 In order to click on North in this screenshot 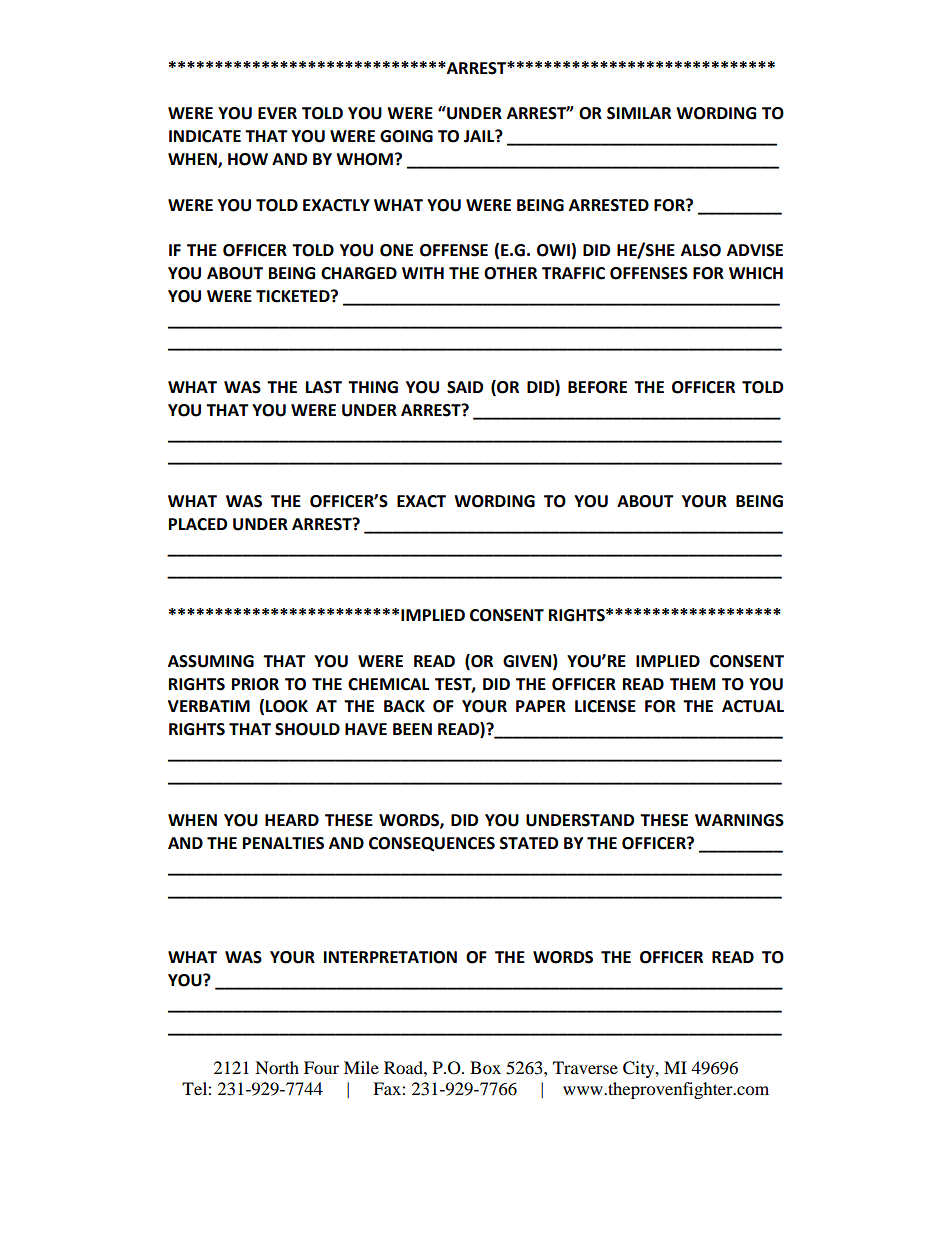, I will do `click(277, 1067)`.
